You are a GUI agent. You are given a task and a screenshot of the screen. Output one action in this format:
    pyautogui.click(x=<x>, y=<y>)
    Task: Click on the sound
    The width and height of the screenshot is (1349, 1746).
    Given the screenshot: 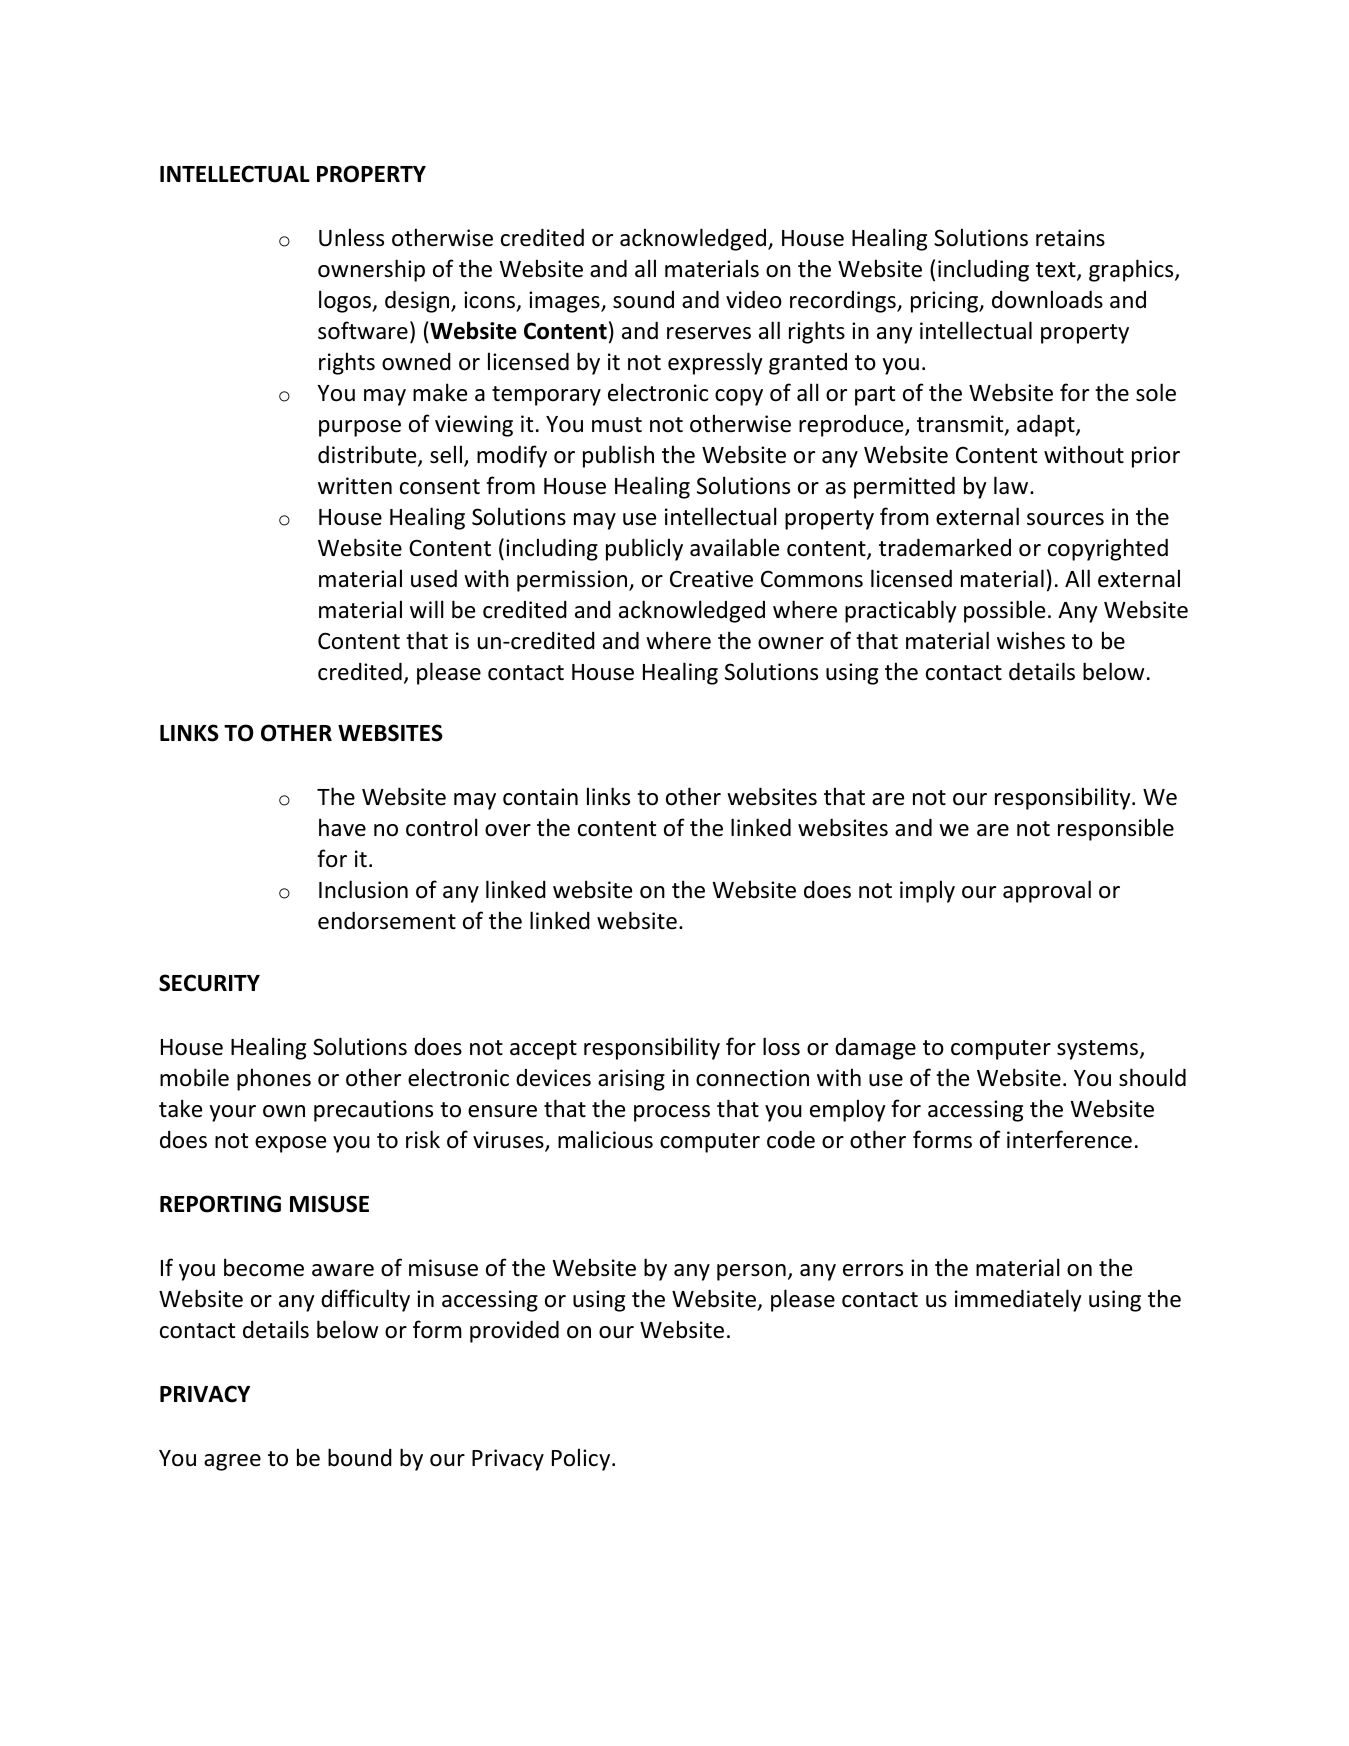 What is the action you would take?
    pyautogui.click(x=643, y=300)
